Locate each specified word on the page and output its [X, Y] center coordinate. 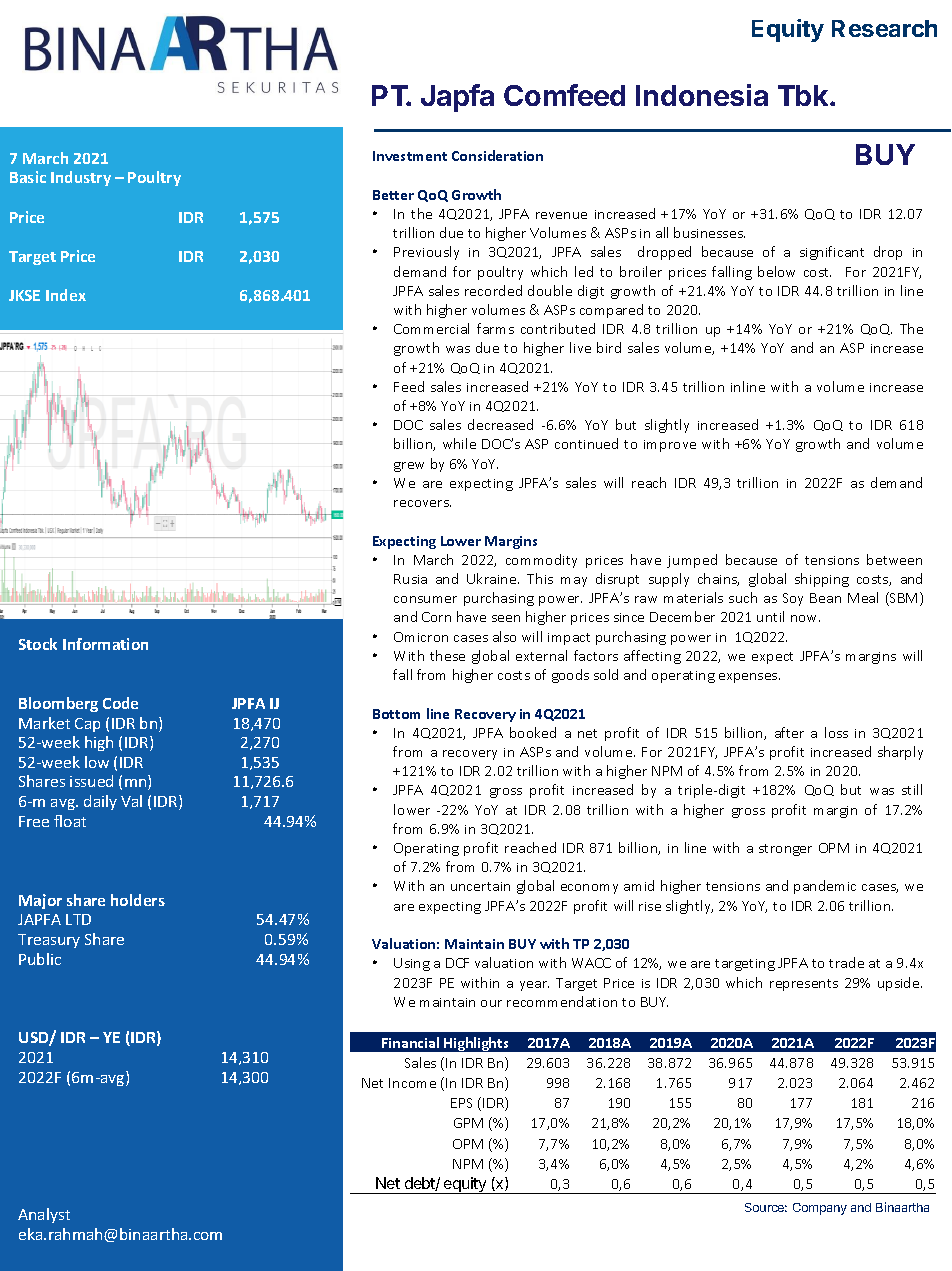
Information [105, 644]
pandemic [825, 887]
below [776, 271]
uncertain [480, 886]
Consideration [497, 155]
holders [138, 900]
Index [66, 295]
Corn [436, 617]
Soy [793, 599]
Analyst [44, 1215]
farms [495, 328]
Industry [81, 178]
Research [884, 28]
